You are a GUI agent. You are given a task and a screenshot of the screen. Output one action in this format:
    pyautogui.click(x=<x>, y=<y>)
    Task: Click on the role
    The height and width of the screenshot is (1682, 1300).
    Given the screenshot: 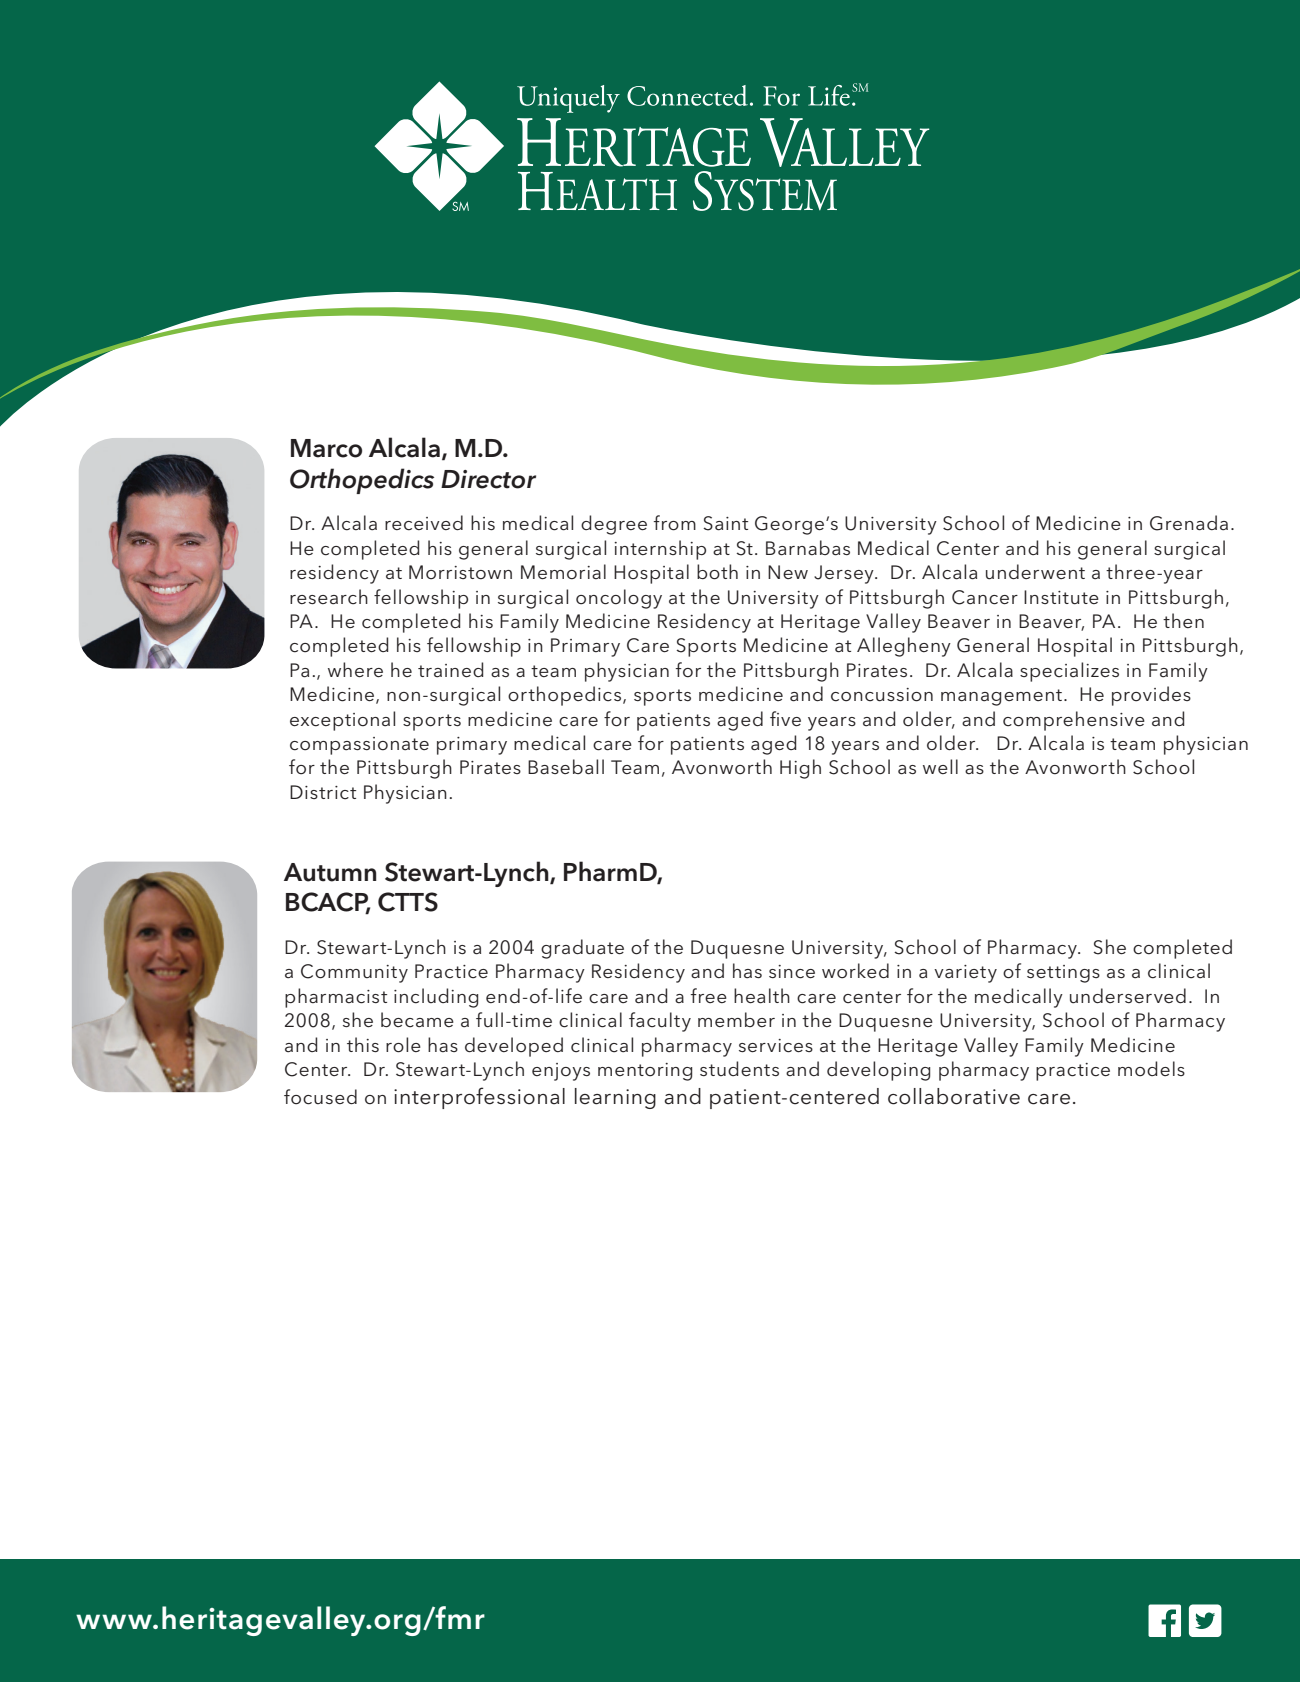 What is the action you would take?
    pyautogui.click(x=403, y=1045)
